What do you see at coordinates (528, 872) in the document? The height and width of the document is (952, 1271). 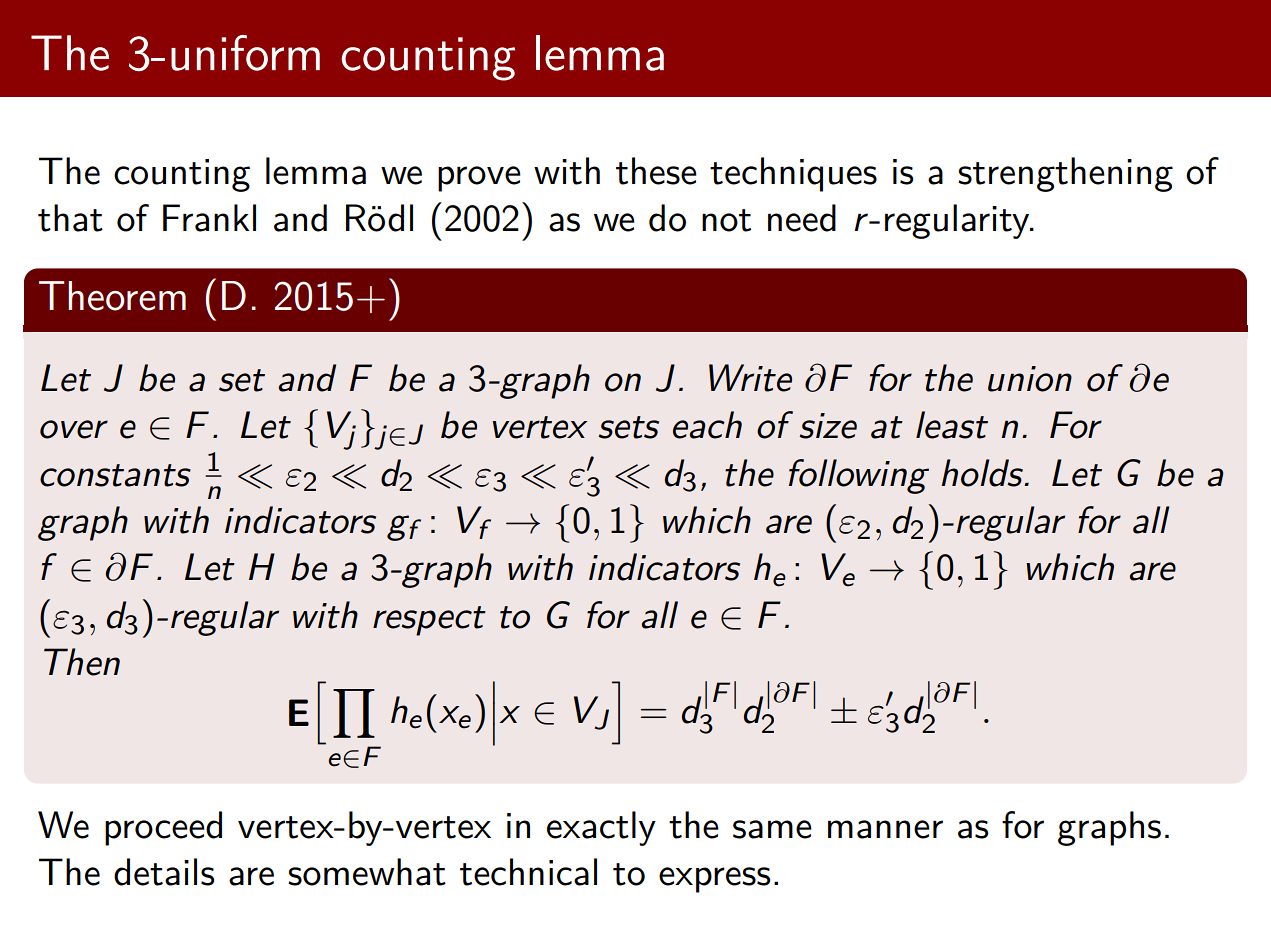 I see `technical` at bounding box center [528, 872].
